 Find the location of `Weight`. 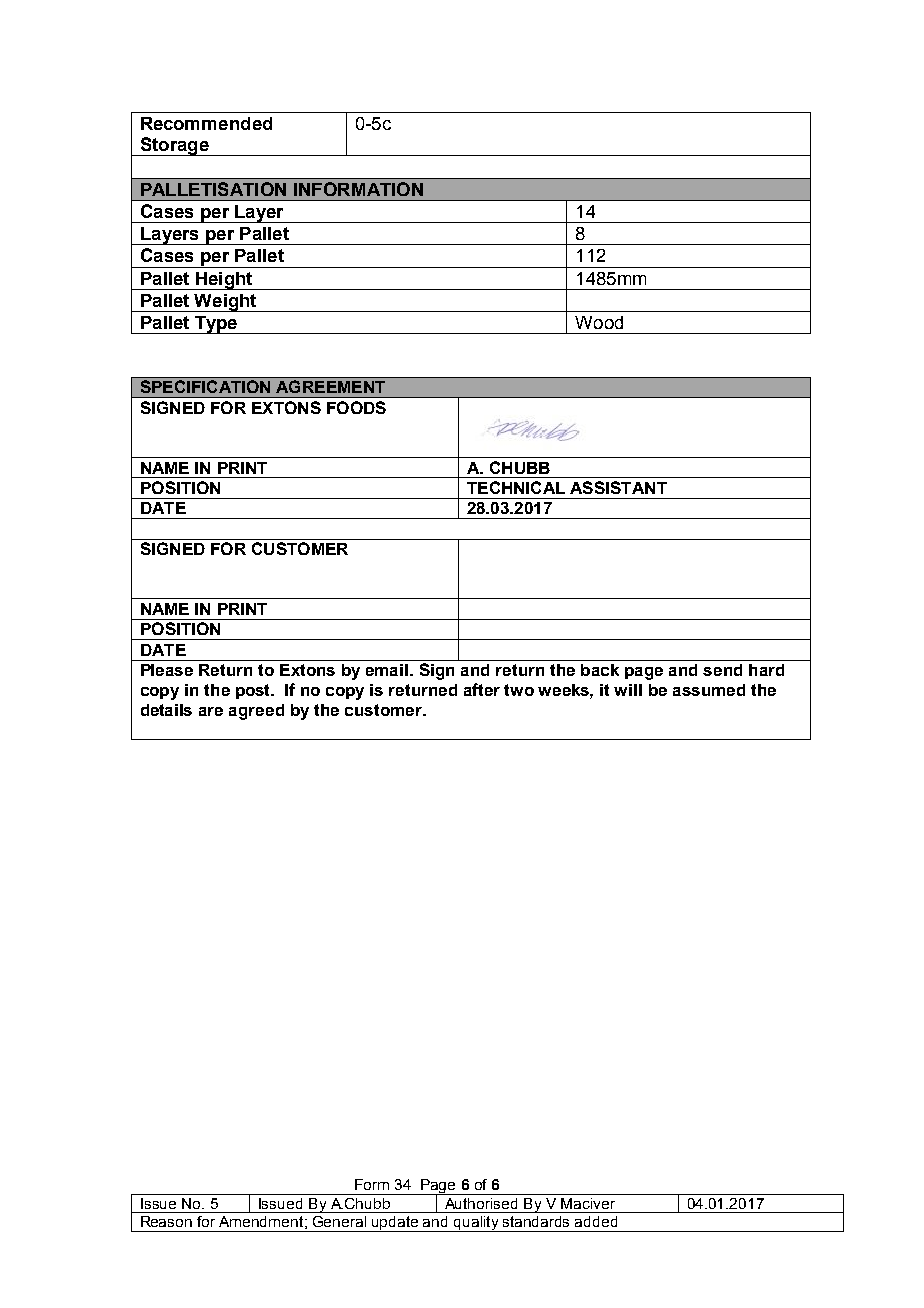

Weight is located at coordinates (225, 303).
